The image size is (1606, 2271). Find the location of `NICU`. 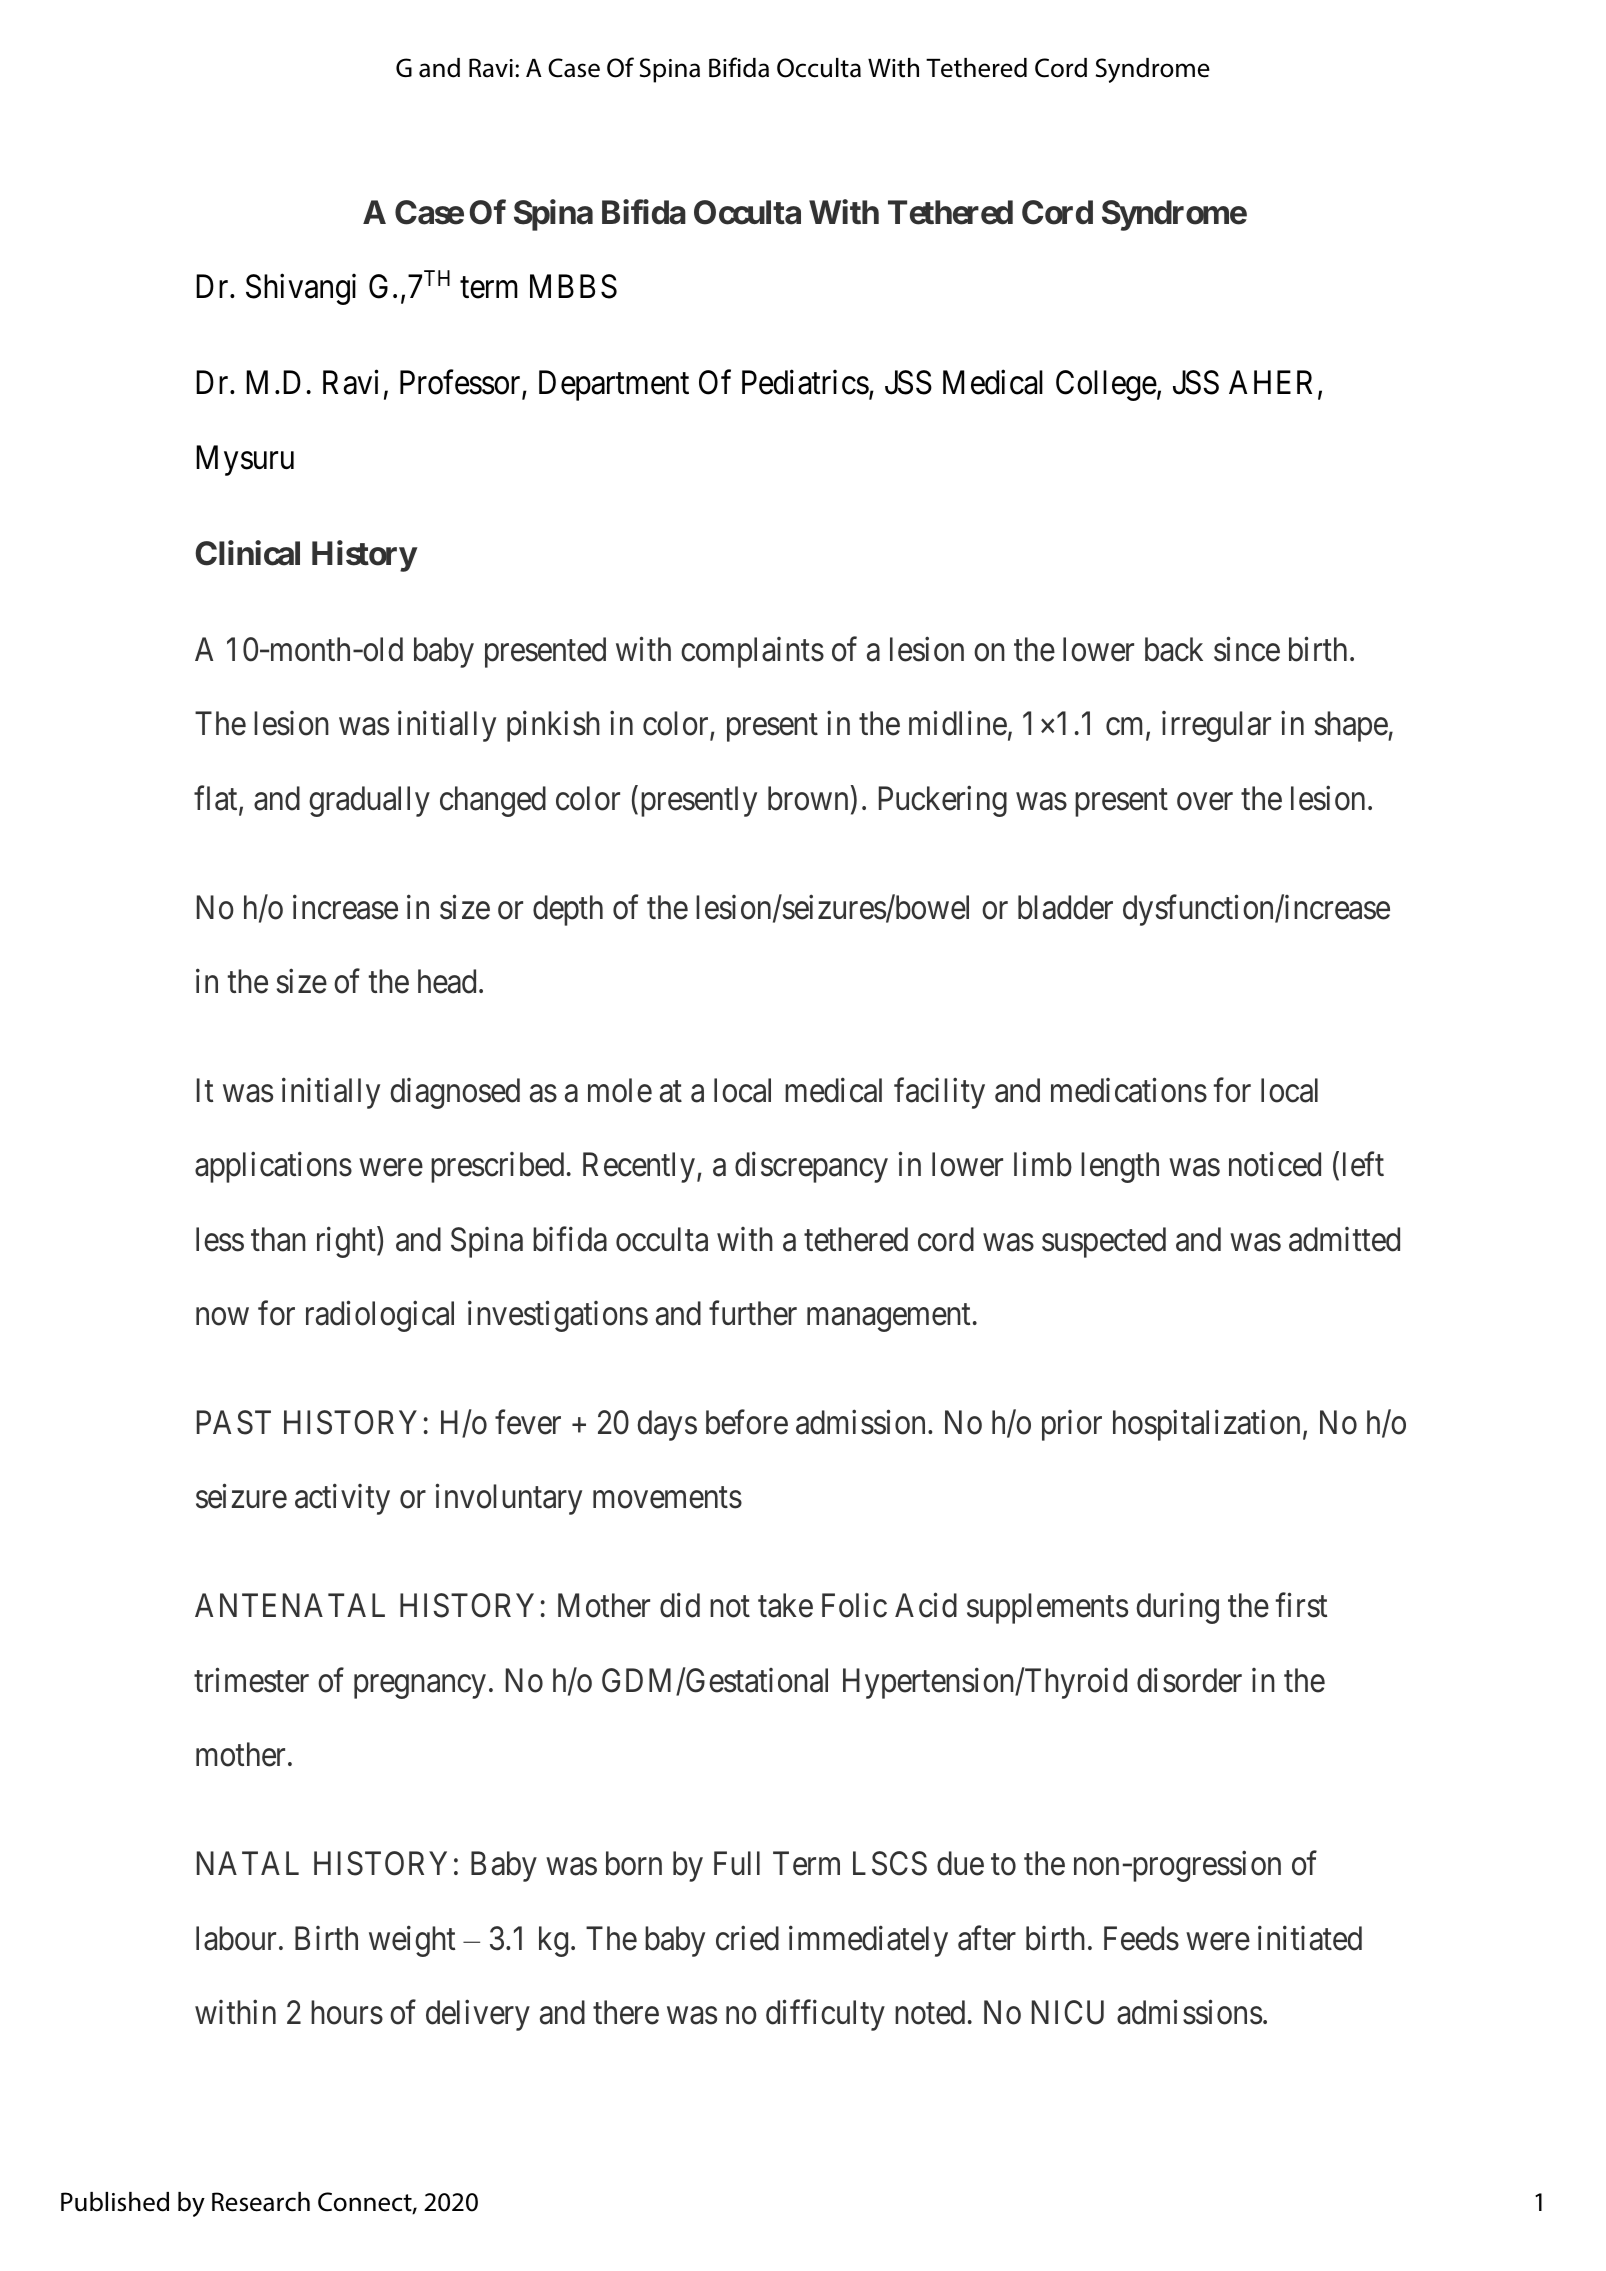

NICU is located at coordinates (1068, 2012).
